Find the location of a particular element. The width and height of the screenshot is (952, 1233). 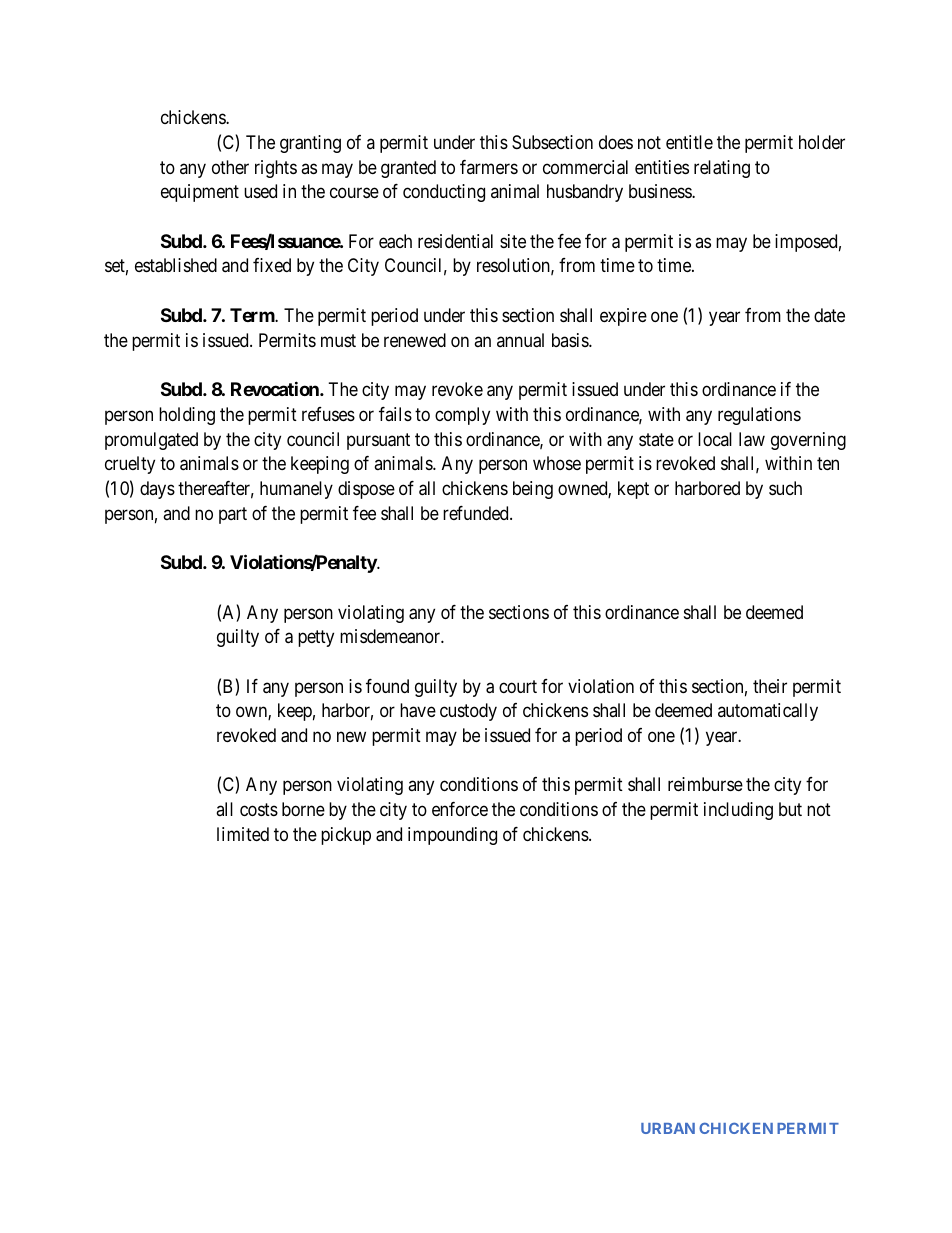

farmers is located at coordinates (489, 167).
